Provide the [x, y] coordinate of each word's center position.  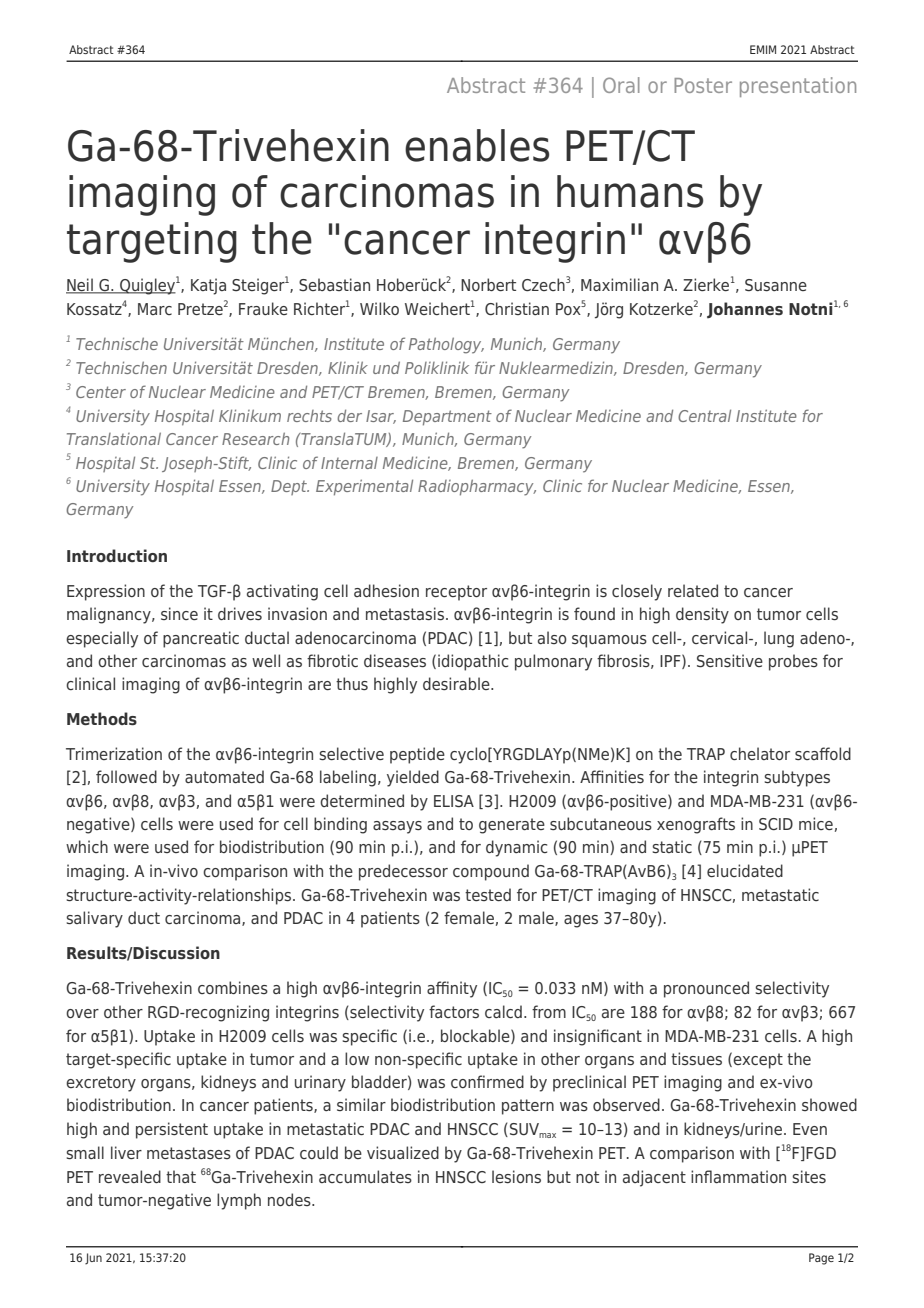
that [181, 1176]
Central [704, 415]
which [87, 846]
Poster [703, 85]
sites [809, 1176]
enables [477, 145]
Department [447, 418]
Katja [208, 286]
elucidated [745, 870]
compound [491, 872]
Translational [114, 438]
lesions [516, 1176]
